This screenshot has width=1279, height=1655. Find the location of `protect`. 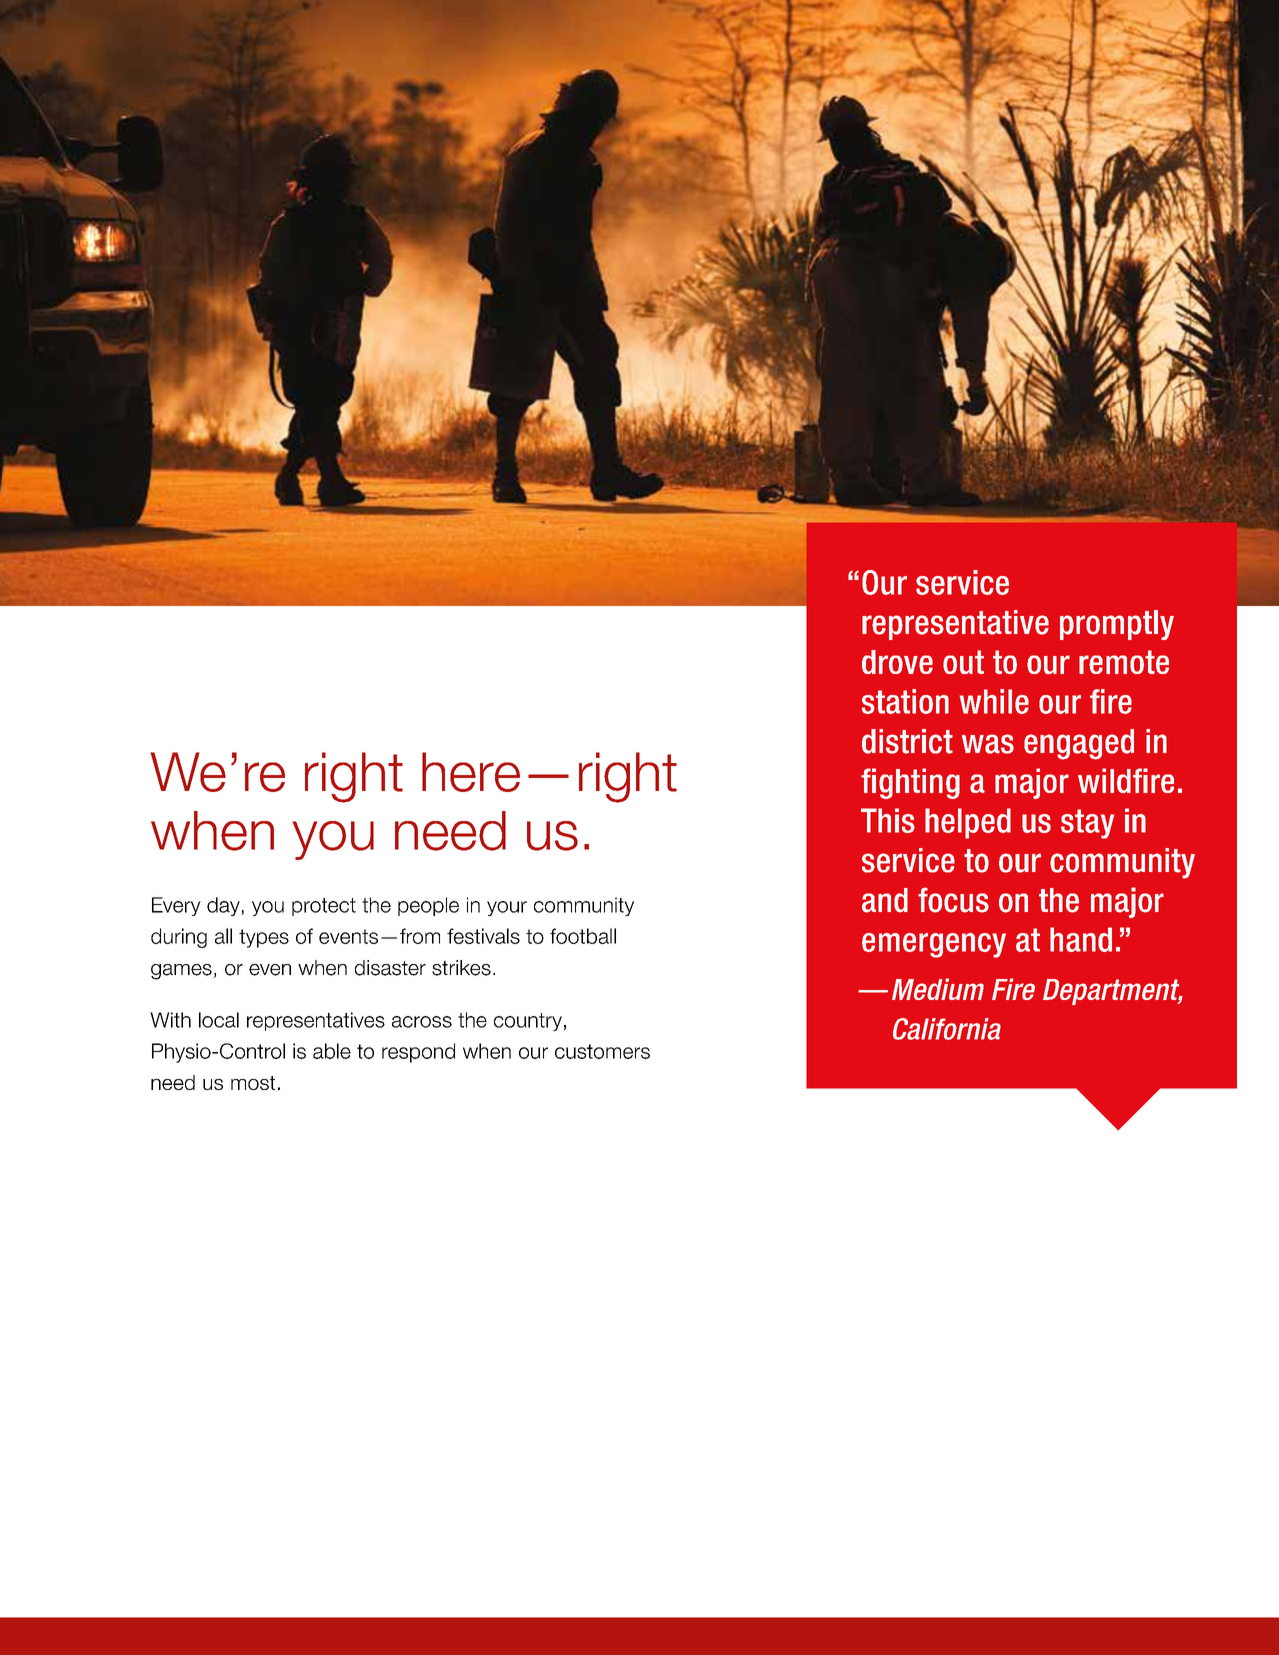

protect is located at coordinates (324, 907).
